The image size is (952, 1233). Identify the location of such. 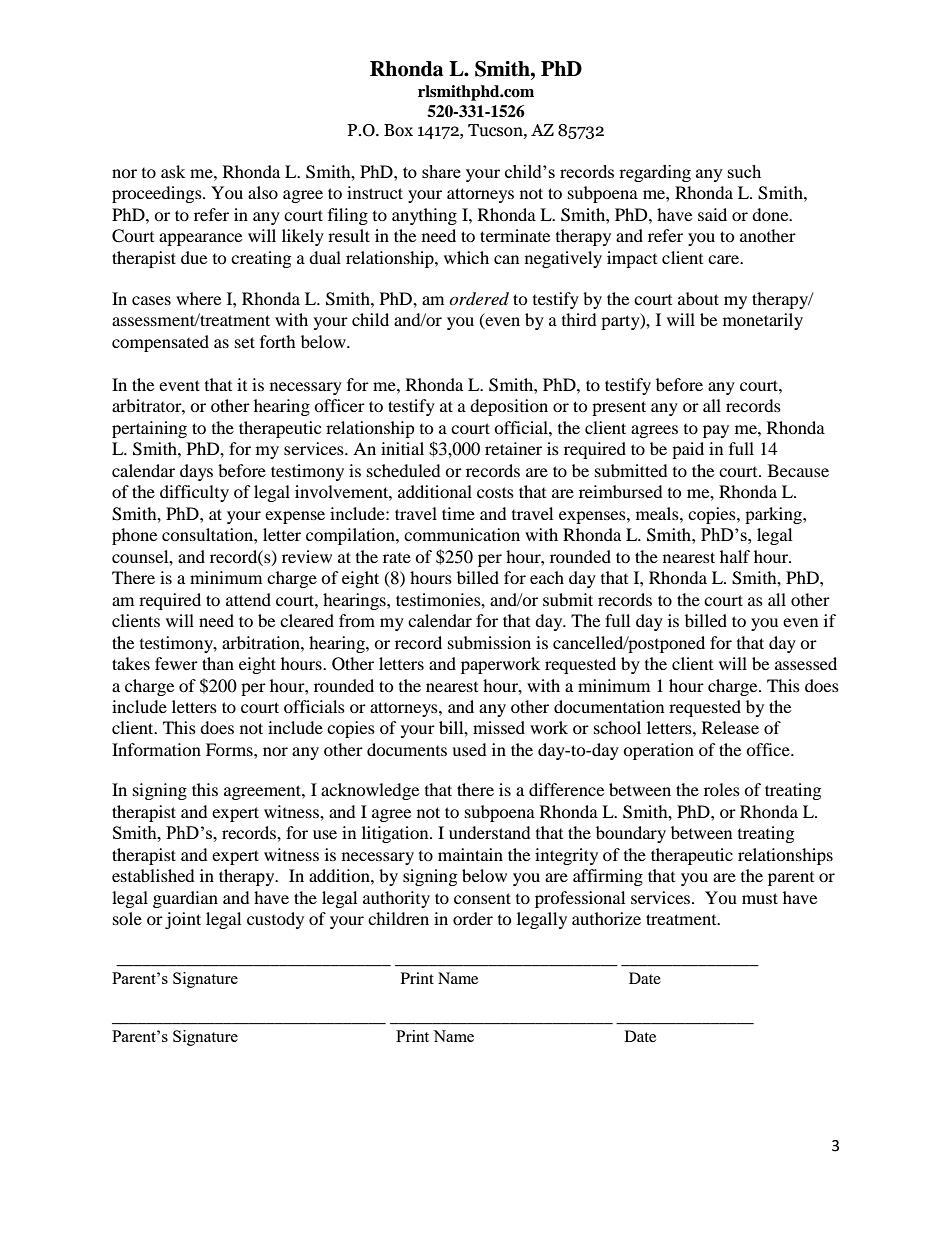
(744, 171).
